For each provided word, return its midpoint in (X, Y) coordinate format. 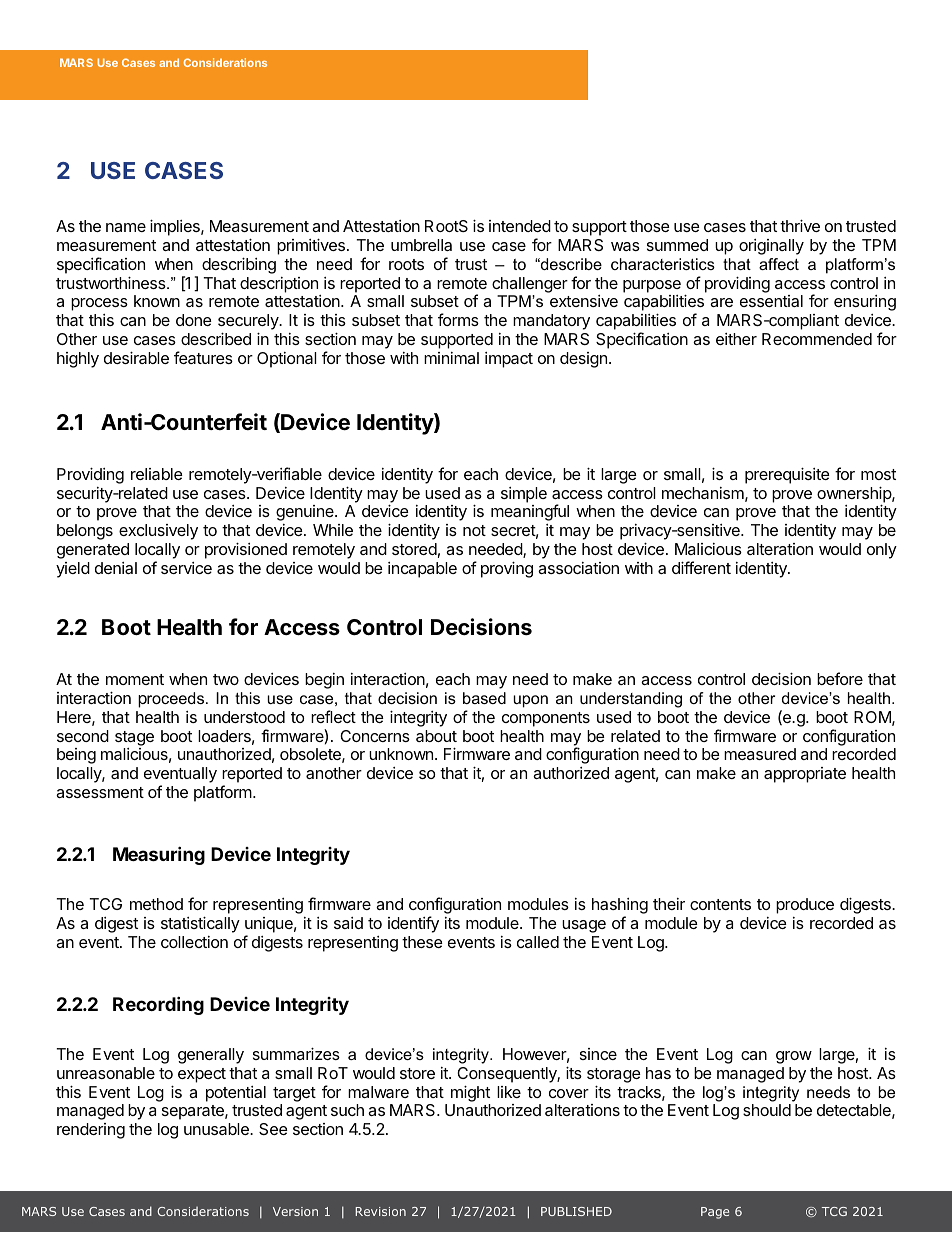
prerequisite (787, 475)
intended (520, 226)
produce (805, 906)
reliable (157, 474)
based (484, 698)
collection (194, 942)
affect (779, 264)
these (422, 942)
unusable (217, 1129)
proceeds (172, 700)
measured (760, 754)
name (126, 227)
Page (715, 1213)
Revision (380, 1211)
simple (524, 495)
